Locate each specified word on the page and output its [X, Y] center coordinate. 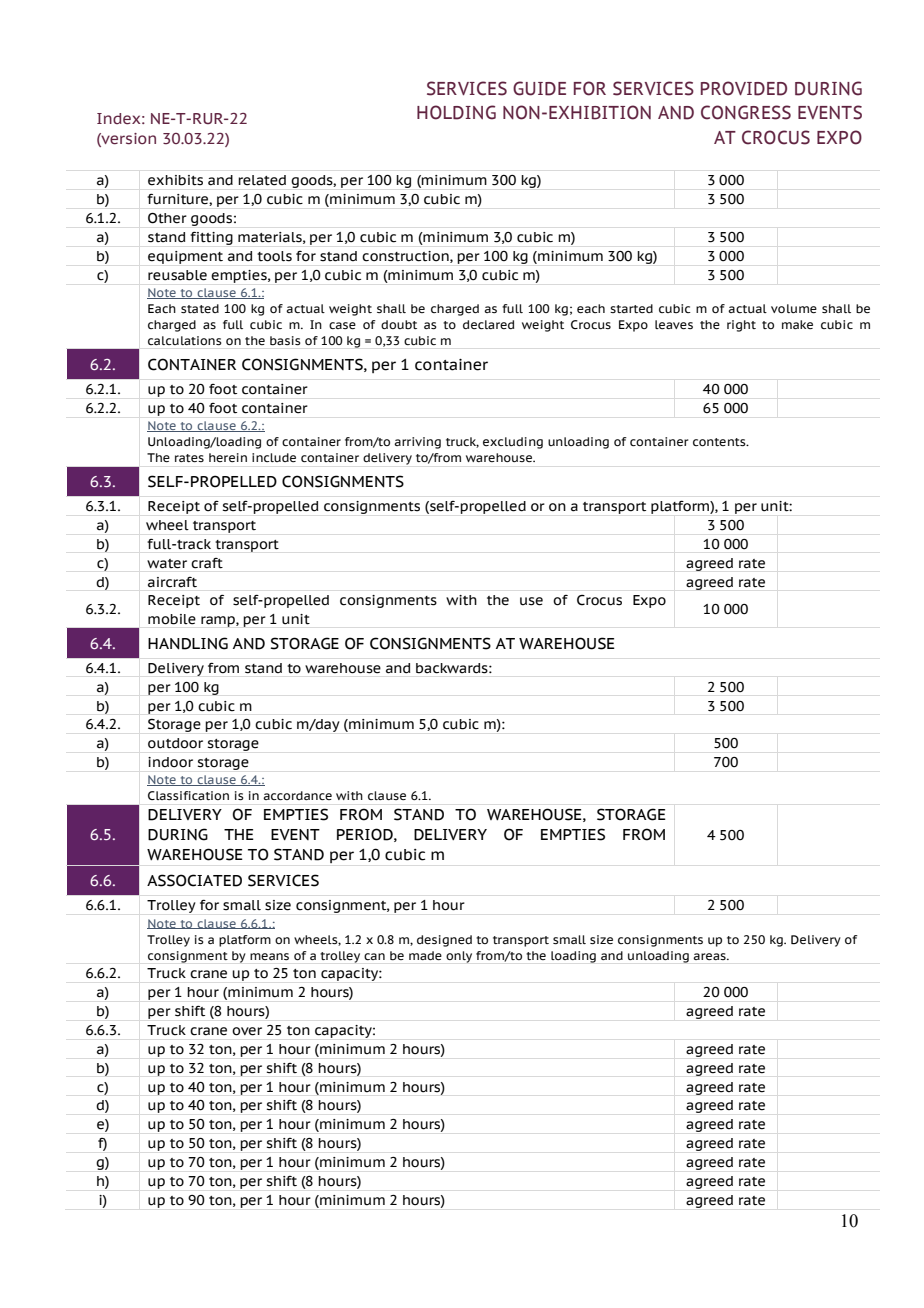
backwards [453, 668]
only [459, 957]
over [247, 1031]
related [262, 180]
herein [228, 457]
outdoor [175, 743]
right [741, 326]
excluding [513, 443]
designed [444, 941]
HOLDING [456, 112]
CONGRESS [746, 112]
